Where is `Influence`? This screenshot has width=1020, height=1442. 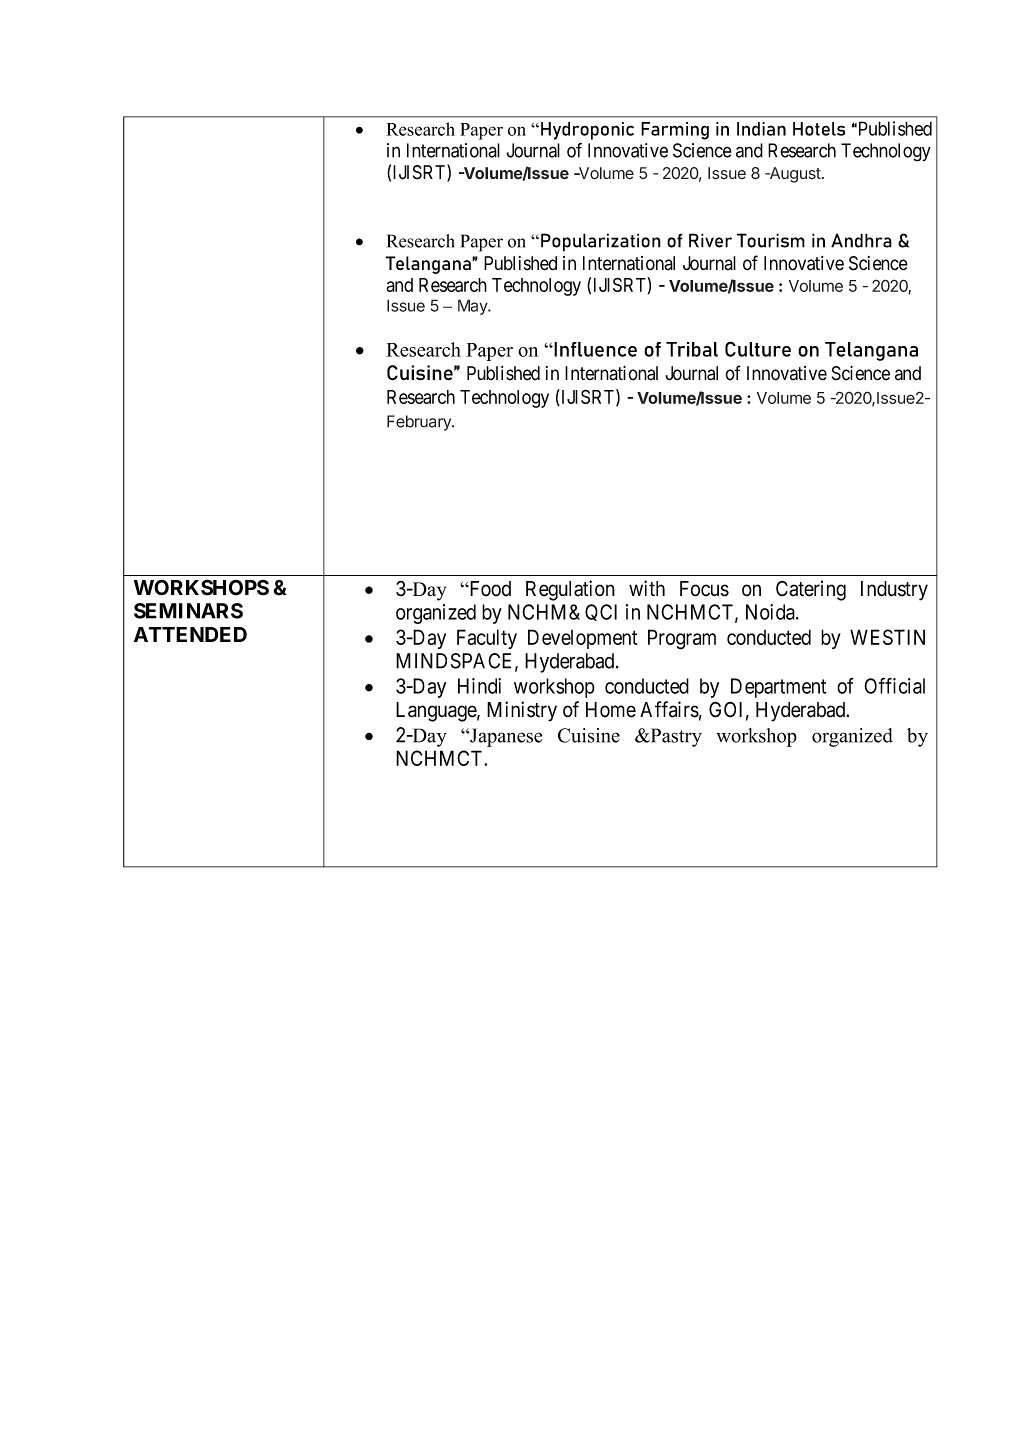
Influence is located at coordinates (594, 349).
